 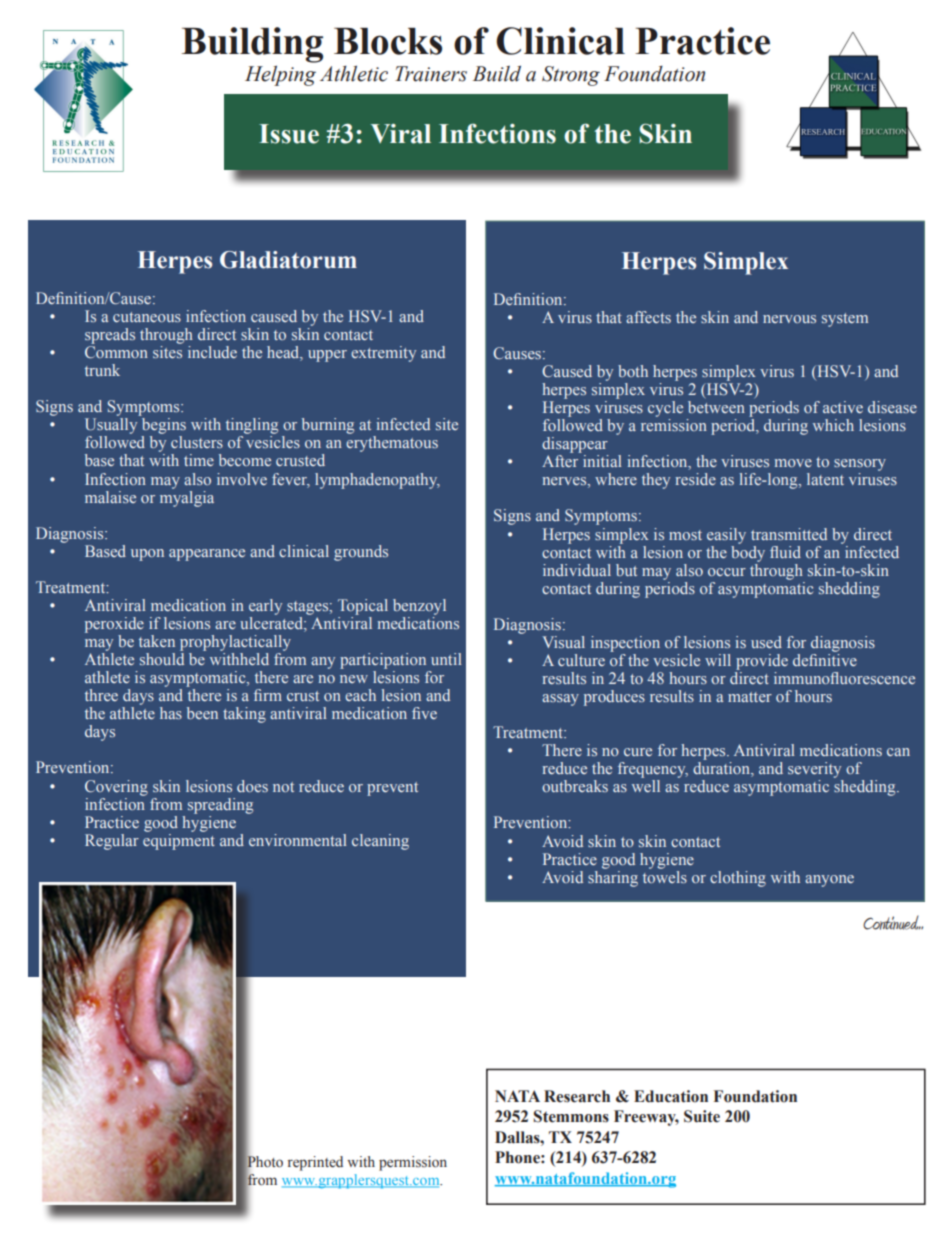 I want to click on reprinted, so click(x=315, y=1163).
